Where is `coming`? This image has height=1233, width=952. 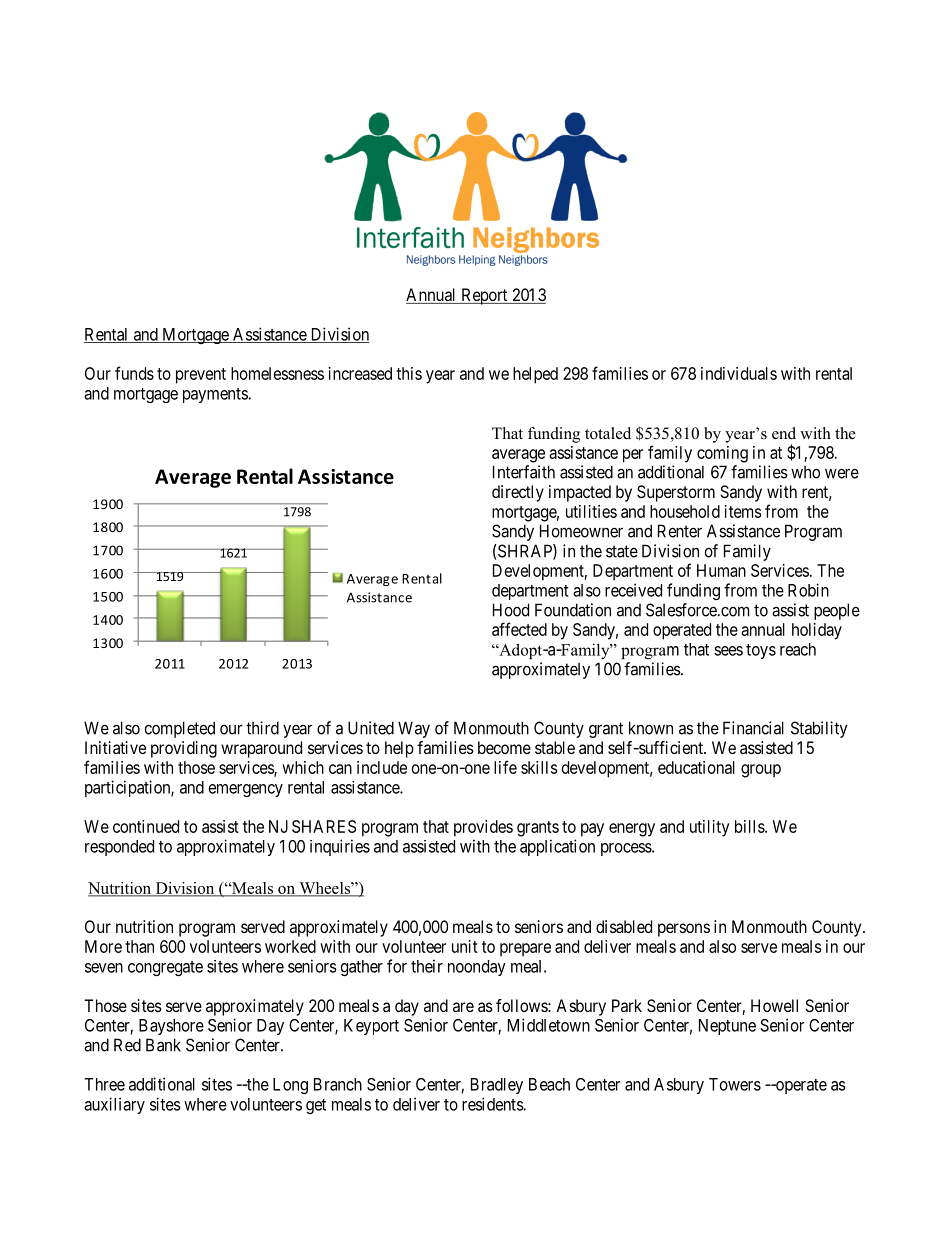 coming is located at coordinates (722, 454).
